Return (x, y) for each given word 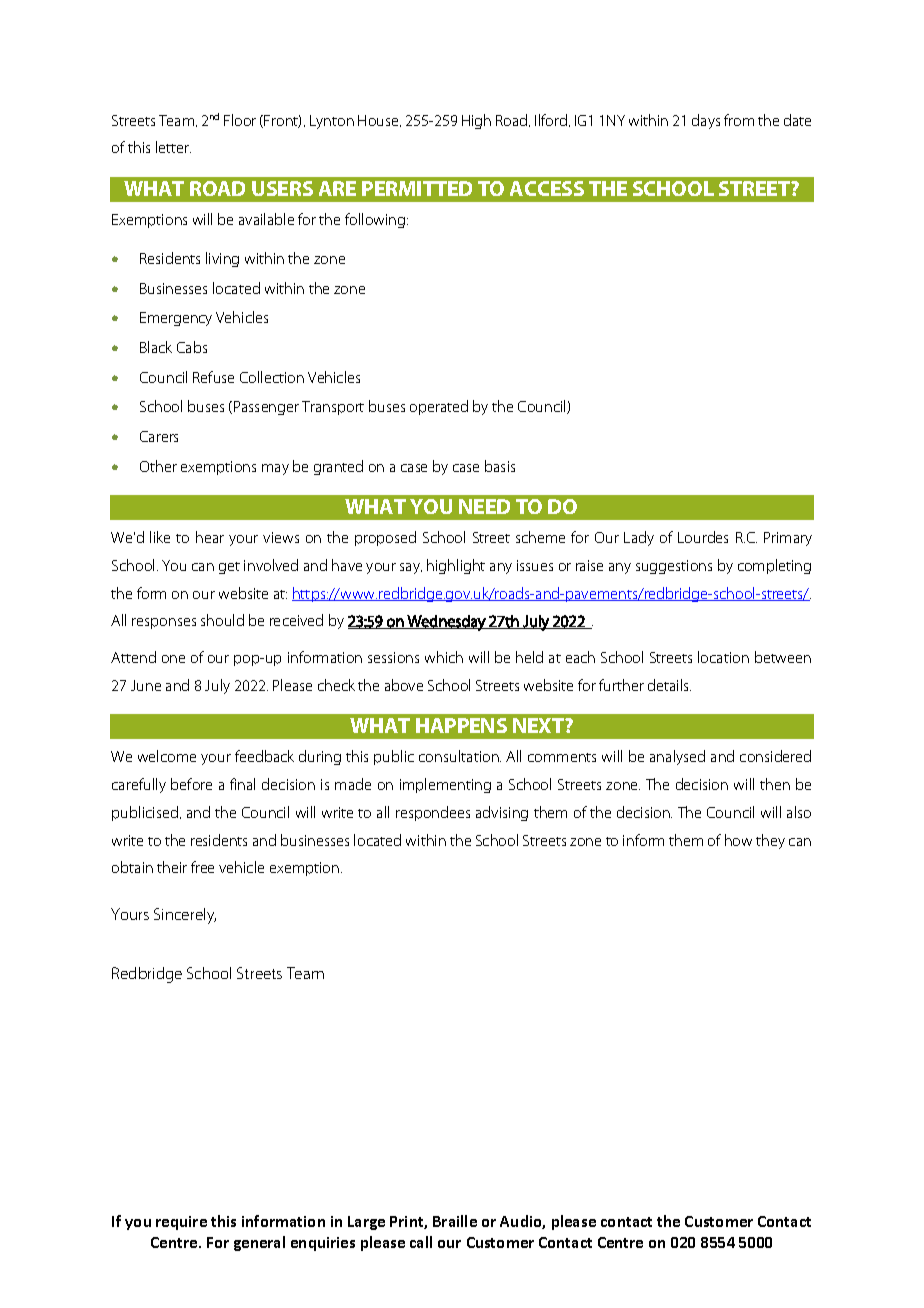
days (706, 121)
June (146, 685)
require (181, 1223)
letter (173, 147)
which (444, 657)
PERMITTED (417, 188)
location (723, 657)
